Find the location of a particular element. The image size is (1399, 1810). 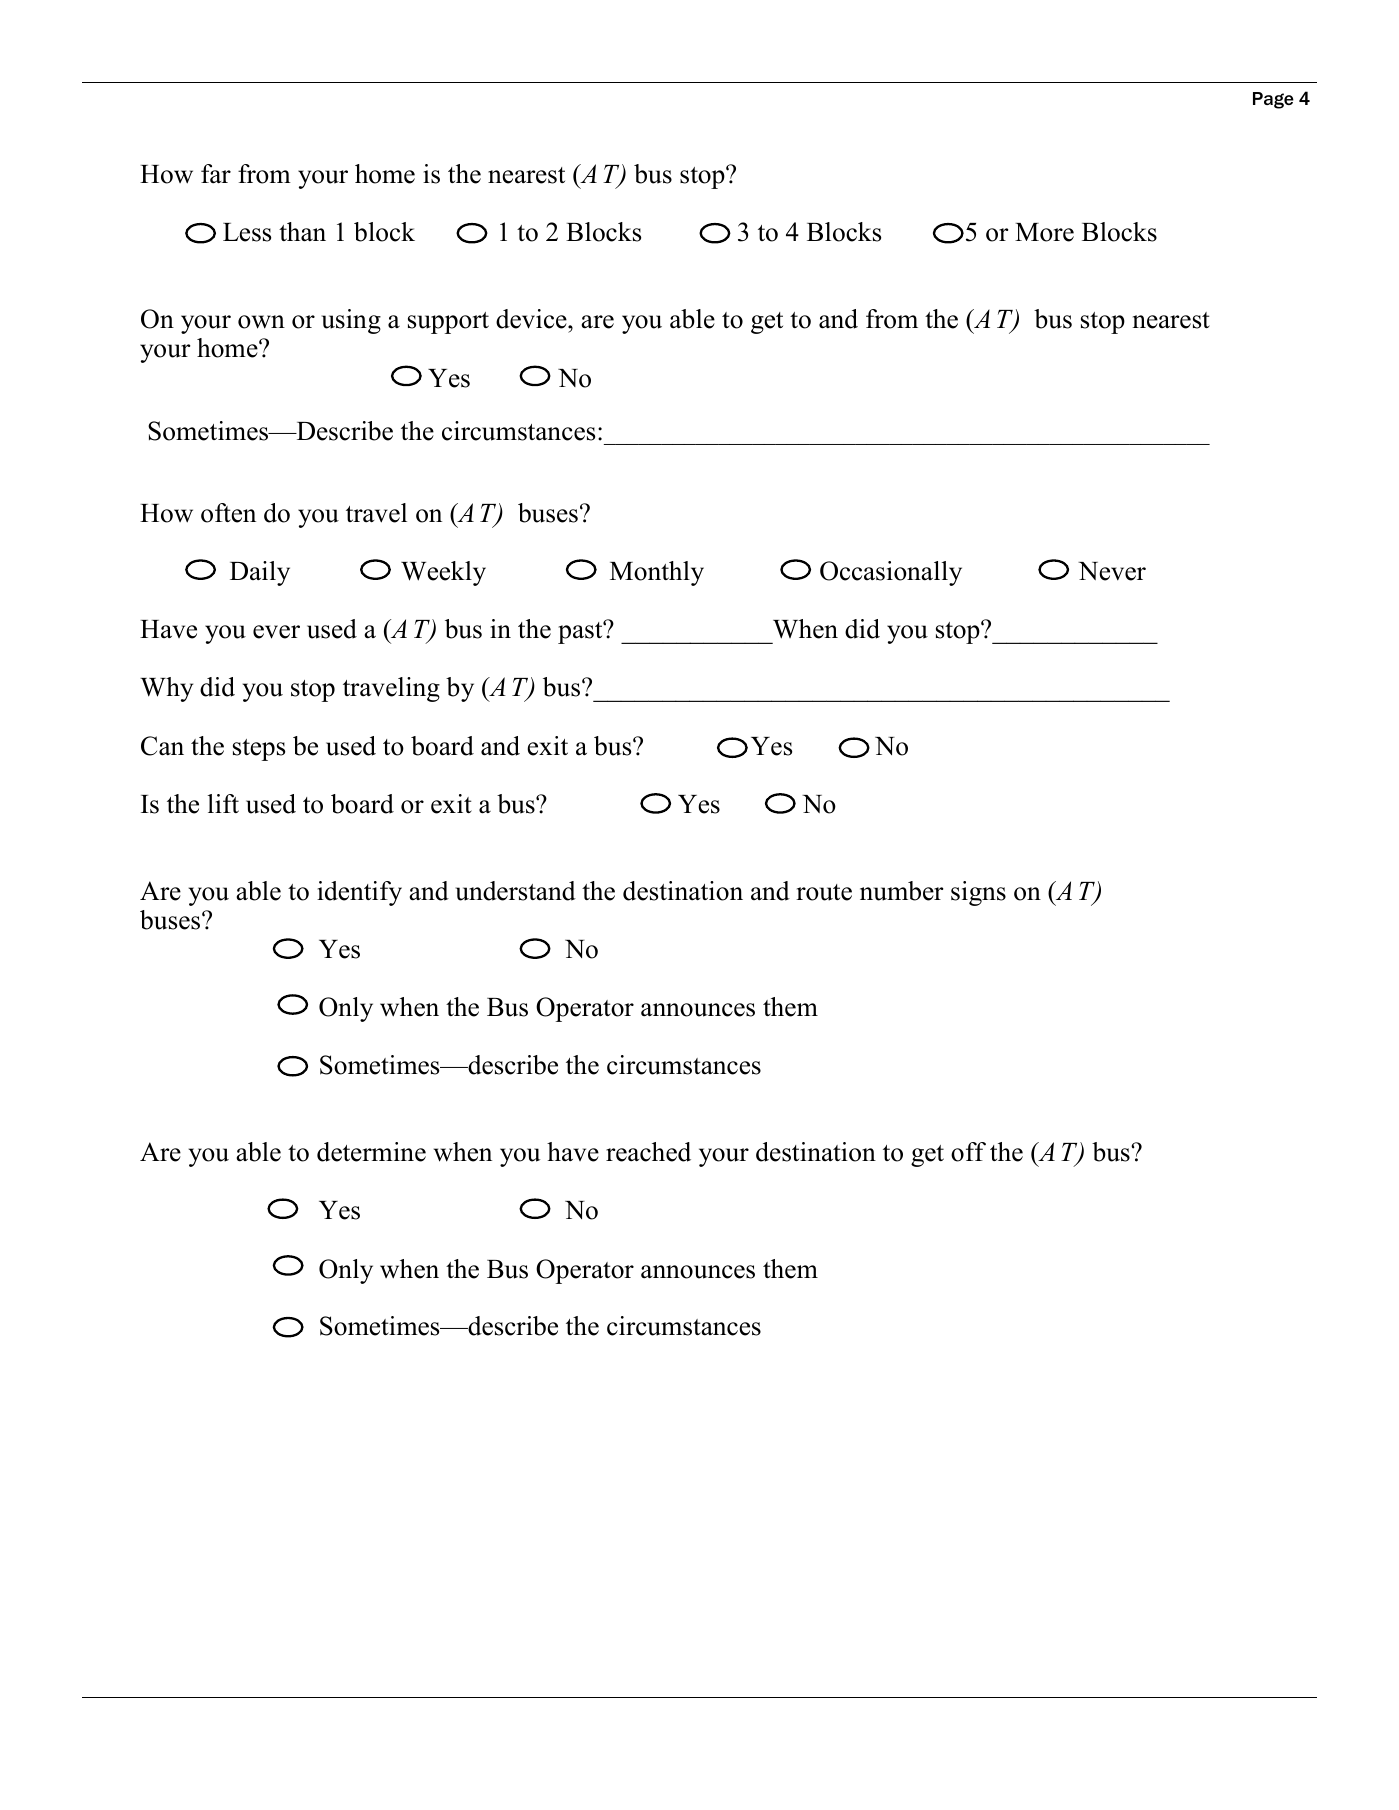

route is located at coordinates (824, 892).
